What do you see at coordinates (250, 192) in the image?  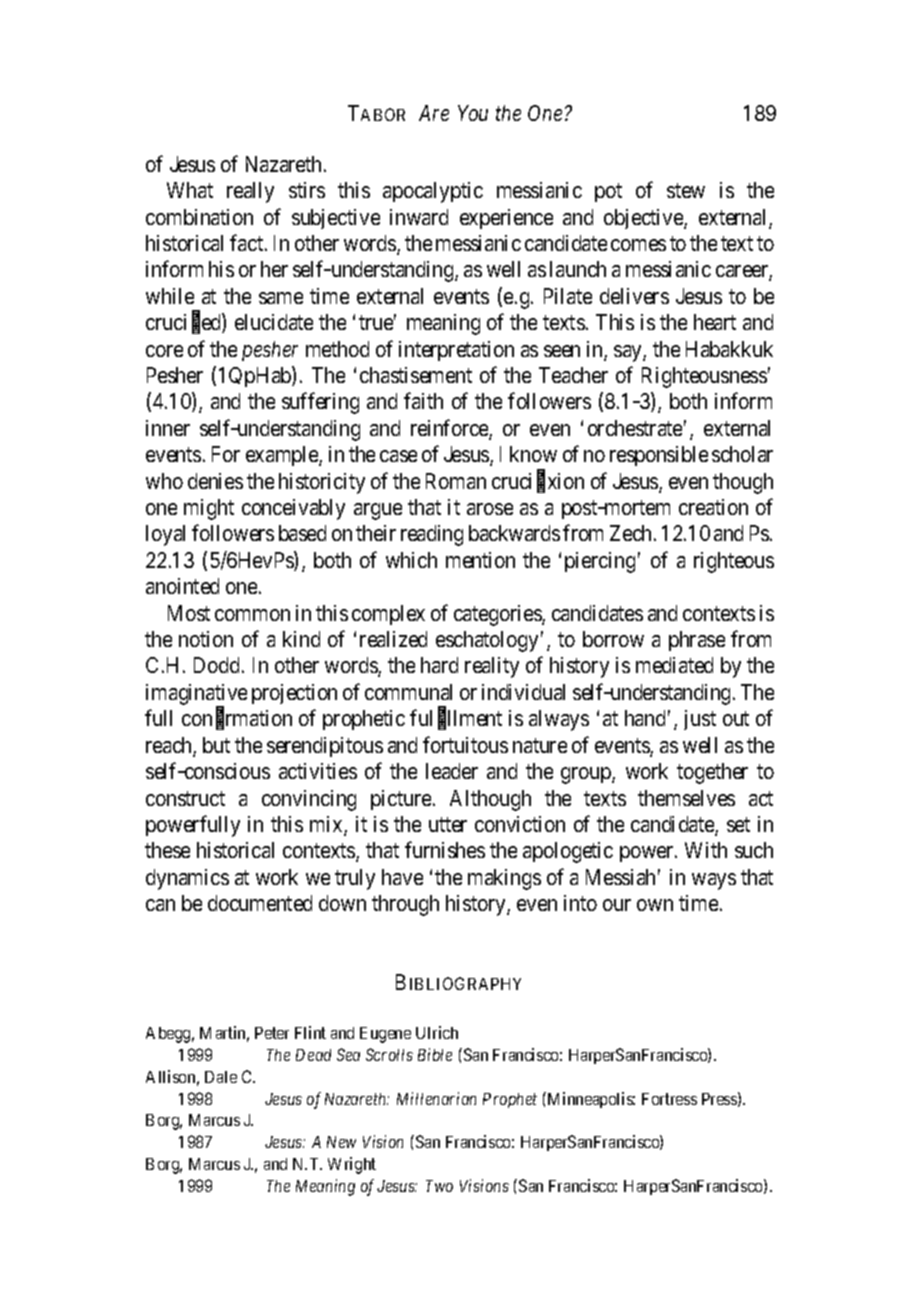 I see `really` at bounding box center [250, 192].
